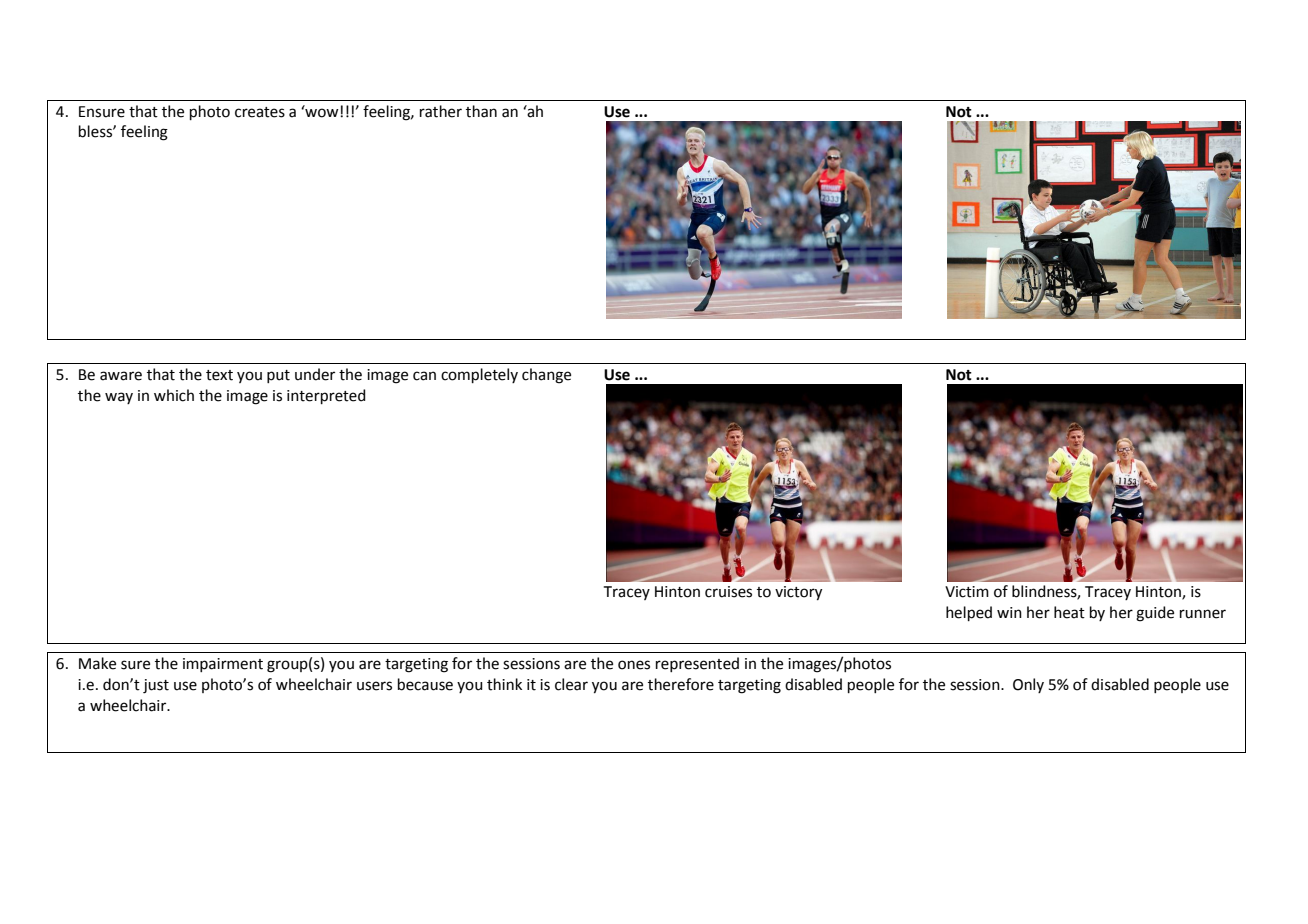 The width and height of the screenshot is (1308, 924). What do you see at coordinates (481, 111) in the screenshot?
I see `than` at bounding box center [481, 111].
